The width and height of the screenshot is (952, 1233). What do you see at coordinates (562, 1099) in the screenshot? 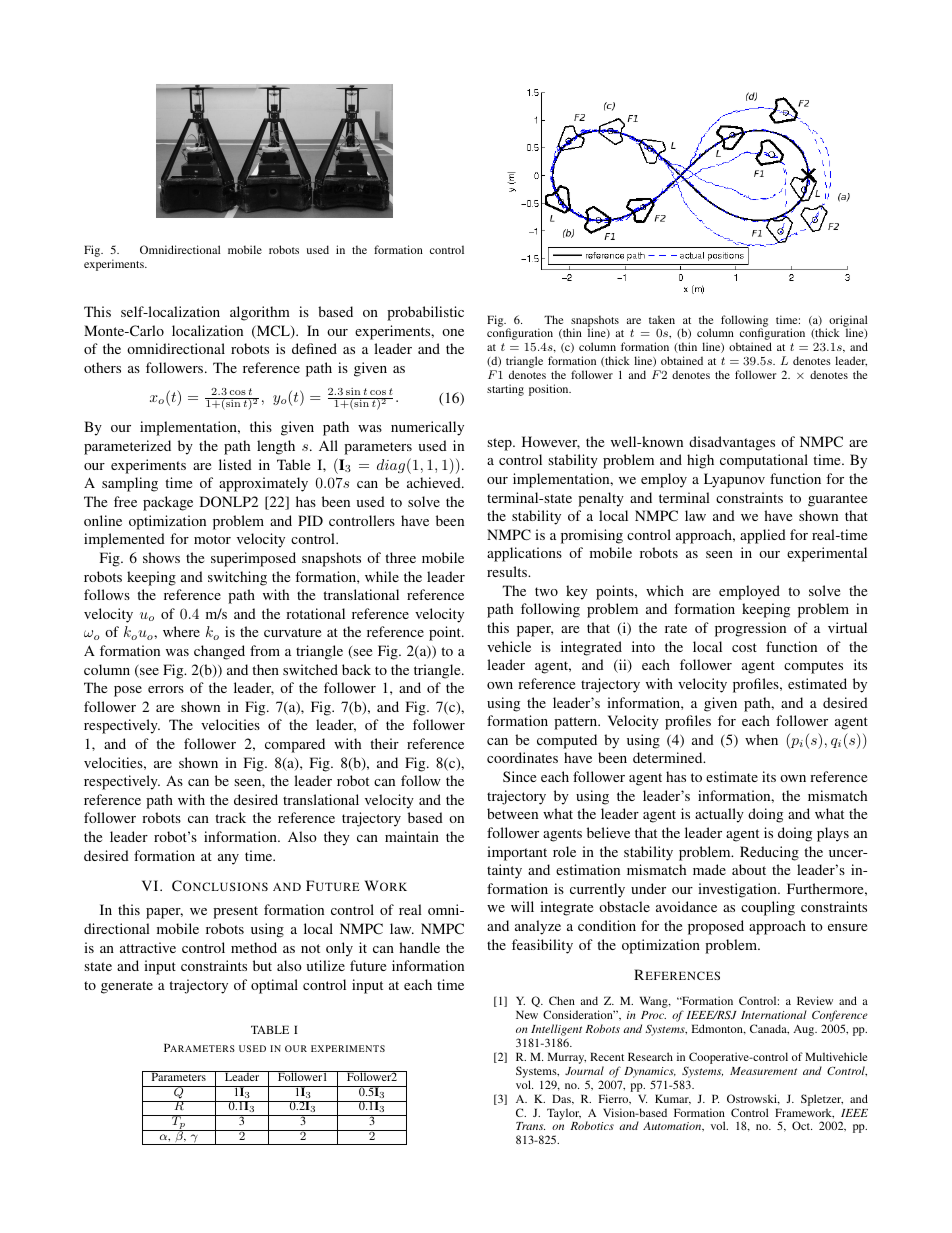
I see `Das` at bounding box center [562, 1099].
